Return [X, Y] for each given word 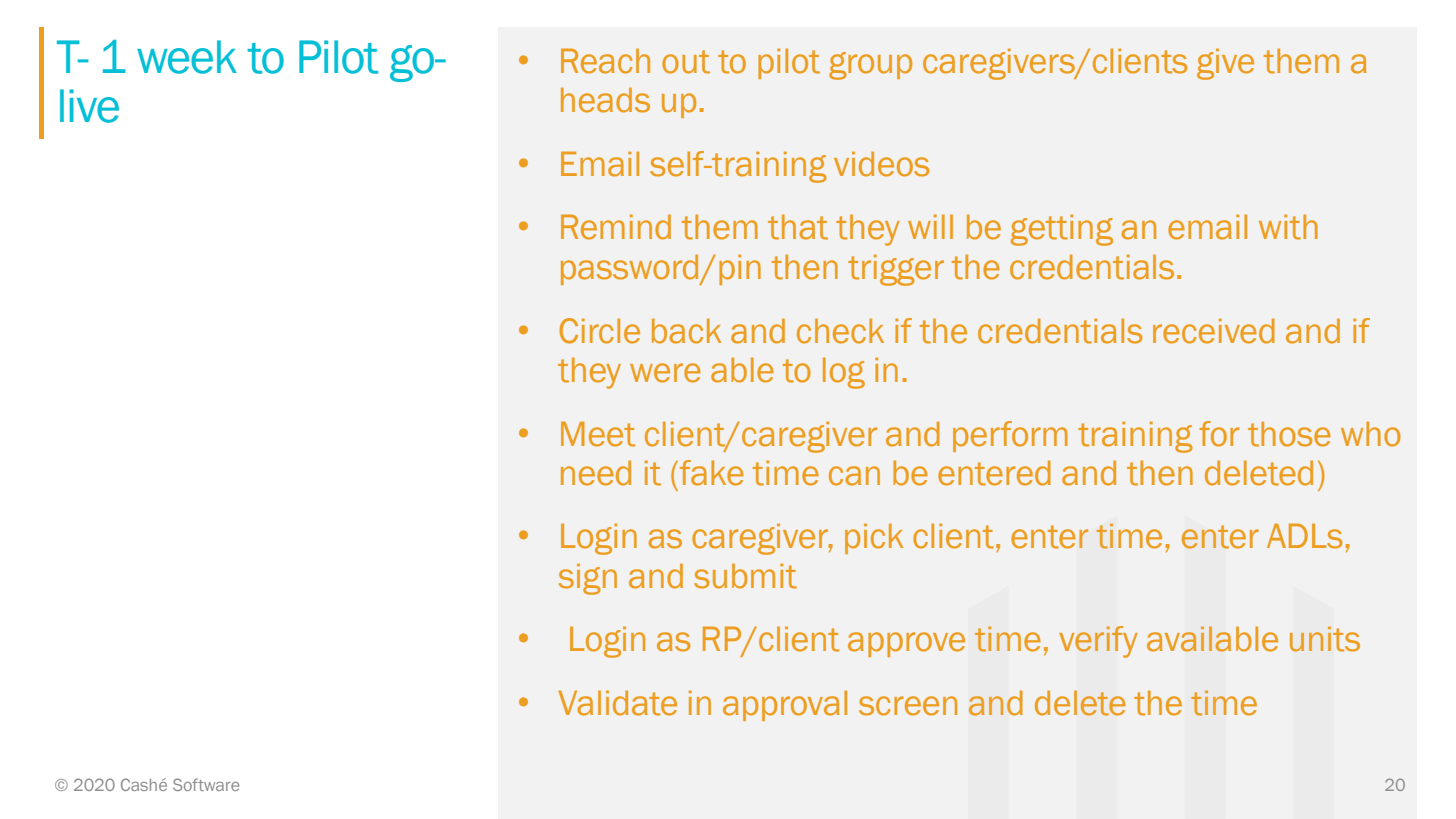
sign [588, 579]
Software [206, 784]
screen [908, 706]
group [870, 66]
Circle [599, 331]
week [187, 57]
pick [874, 538]
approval [785, 705]
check [840, 331]
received [1214, 331]
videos [881, 164]
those [1289, 434]
